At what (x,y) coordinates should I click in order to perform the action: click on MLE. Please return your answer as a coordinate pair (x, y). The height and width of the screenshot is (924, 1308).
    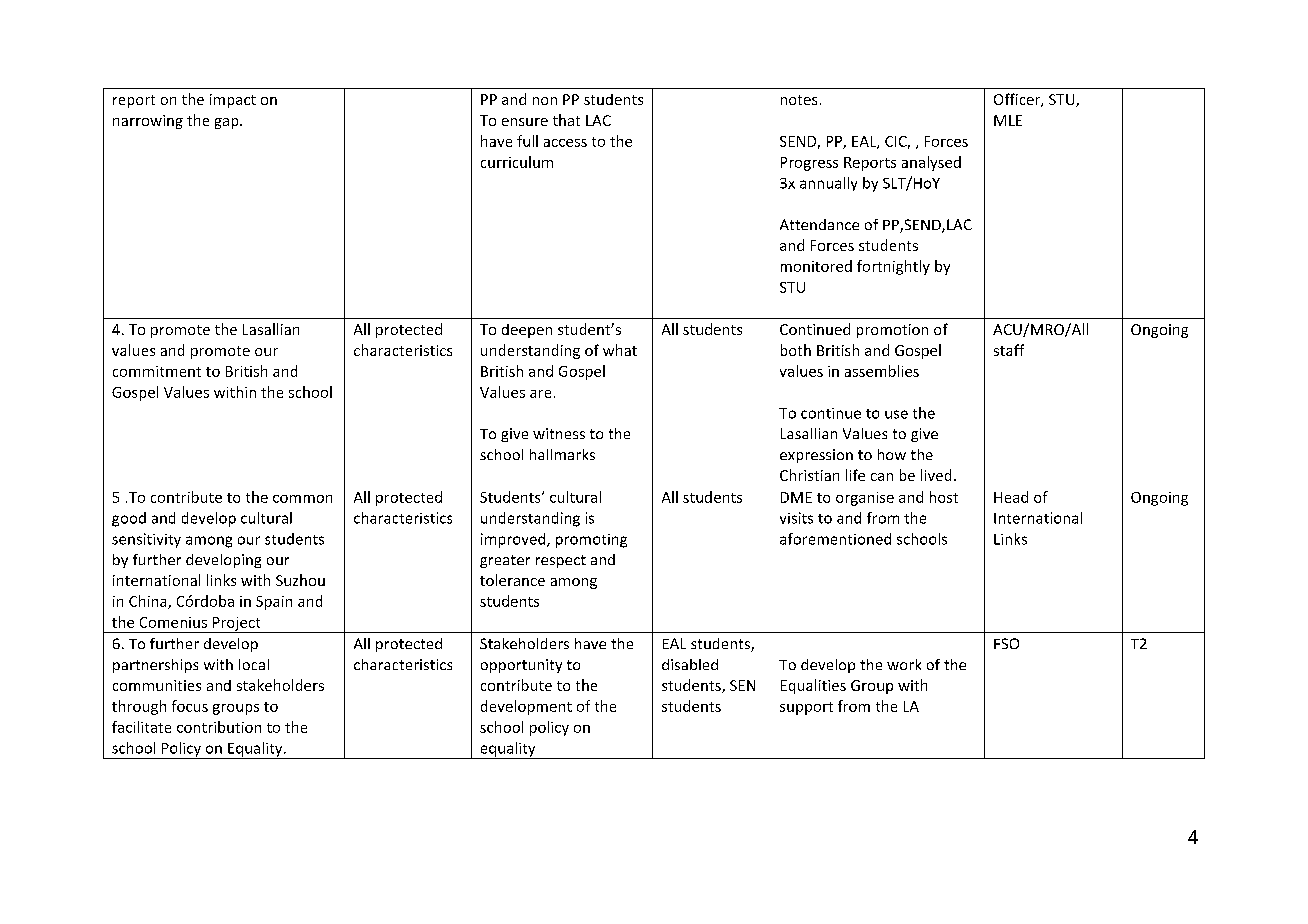
    Looking at the image, I should click on (1008, 120).
